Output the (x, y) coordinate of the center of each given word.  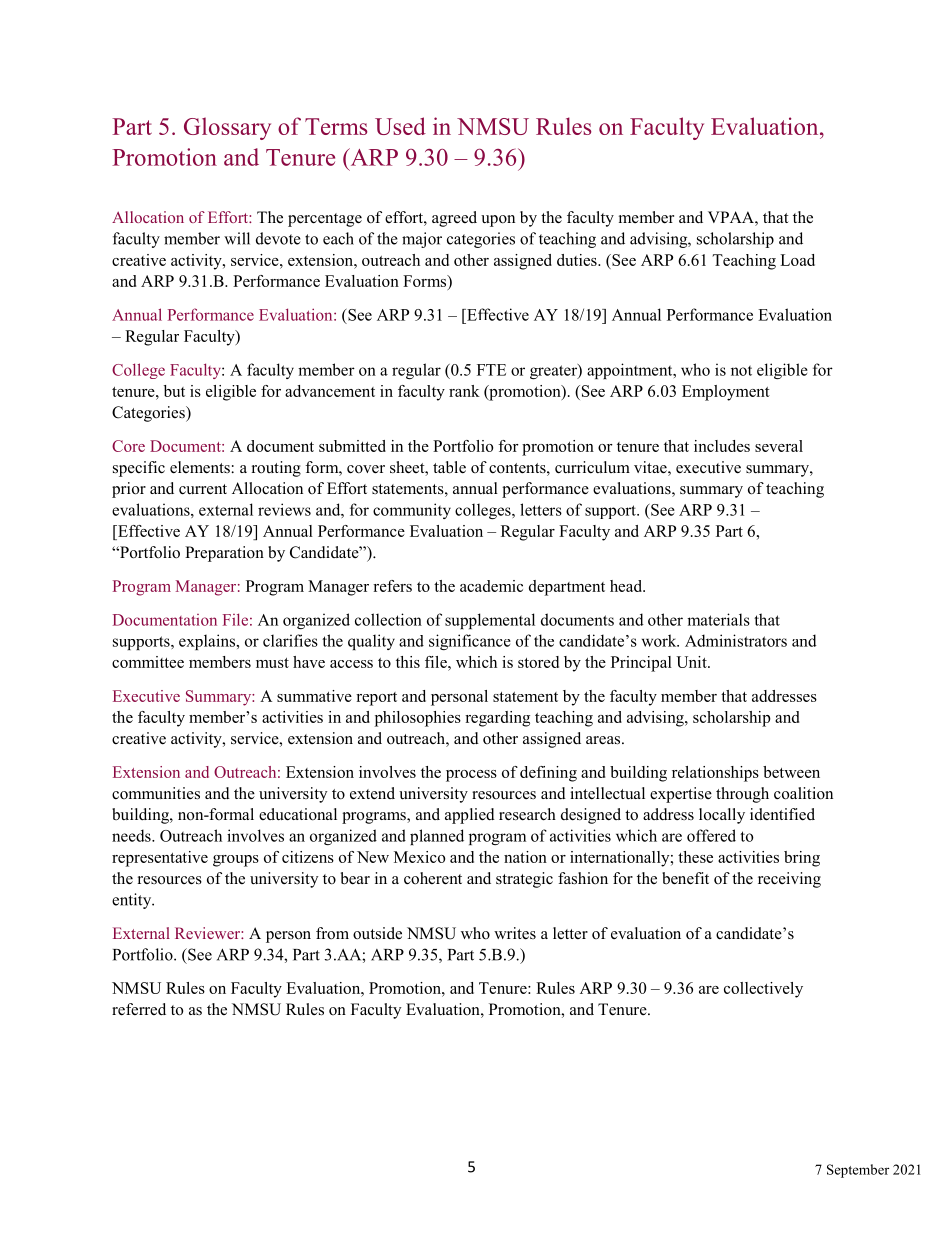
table (449, 467)
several (779, 446)
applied (470, 816)
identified (782, 814)
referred (139, 1009)
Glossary (227, 128)
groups (236, 861)
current (203, 489)
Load (797, 260)
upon (498, 221)
